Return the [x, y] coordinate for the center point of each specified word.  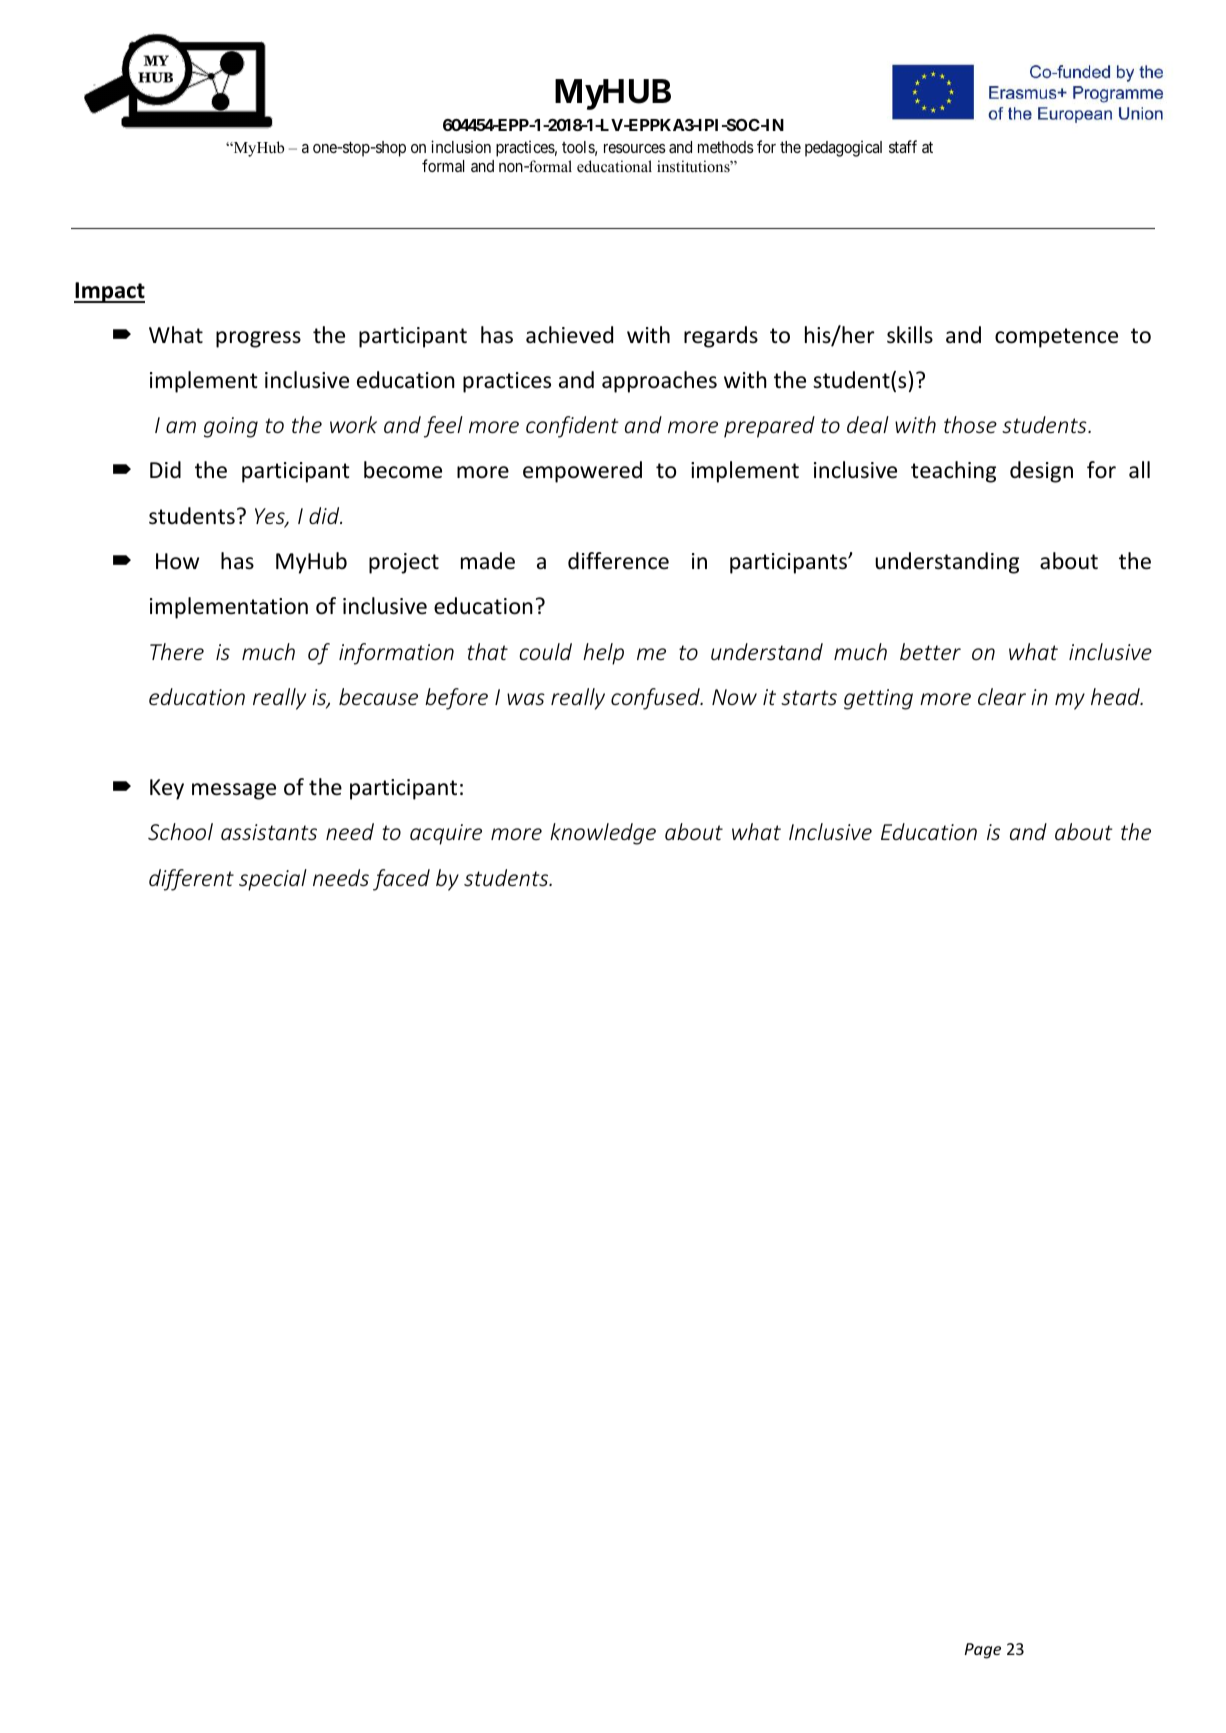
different [191, 880]
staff [903, 146]
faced [401, 880]
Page [983, 1651]
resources [635, 148]
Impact [109, 292]
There [177, 651]
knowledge [603, 834]
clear [1002, 696]
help [603, 654]
